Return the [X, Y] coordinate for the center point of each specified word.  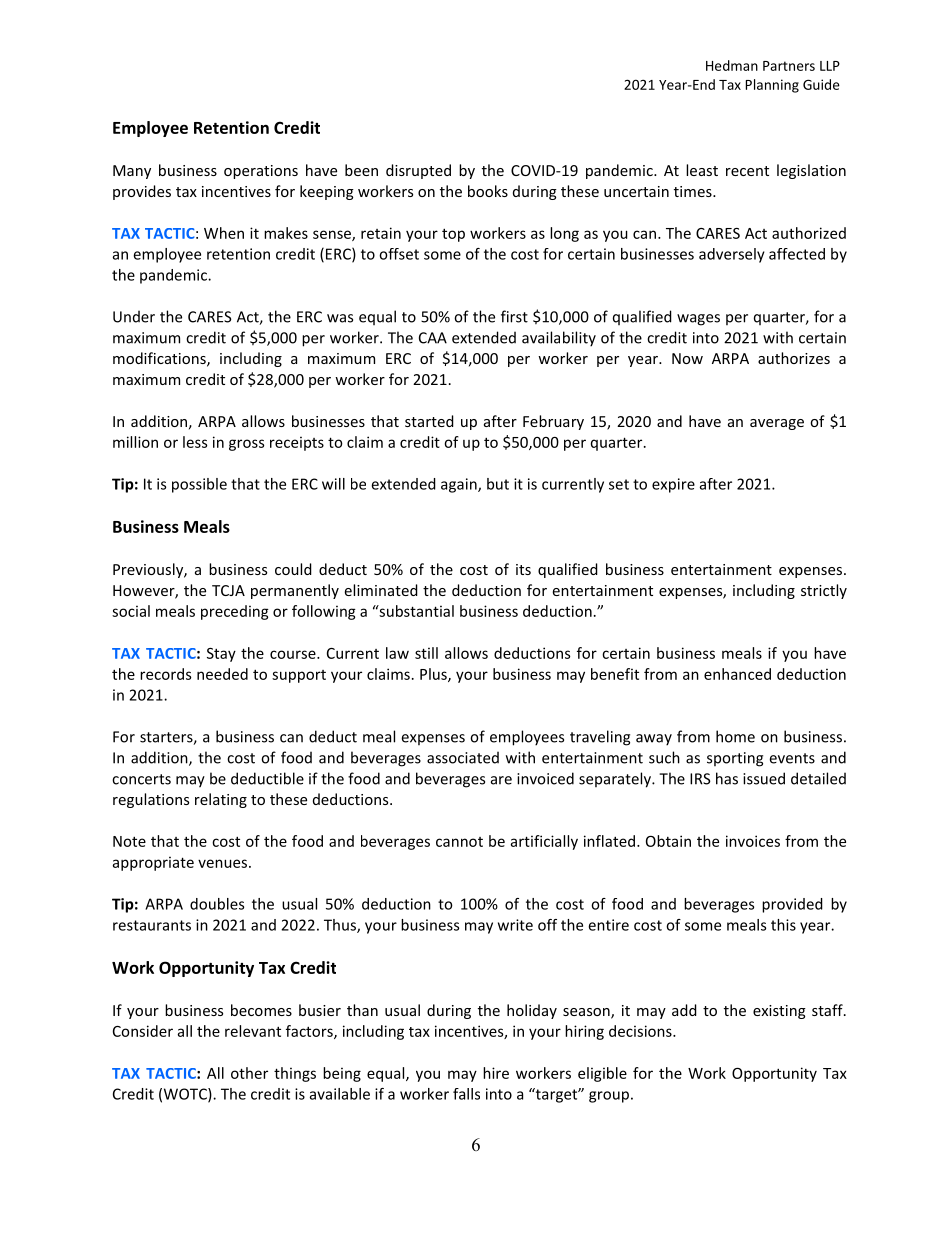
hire [496, 1073]
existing [779, 1012]
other [249, 1073]
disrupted [418, 171]
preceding [235, 612]
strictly [824, 591]
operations [261, 172]
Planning [772, 86]
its [523, 569]
